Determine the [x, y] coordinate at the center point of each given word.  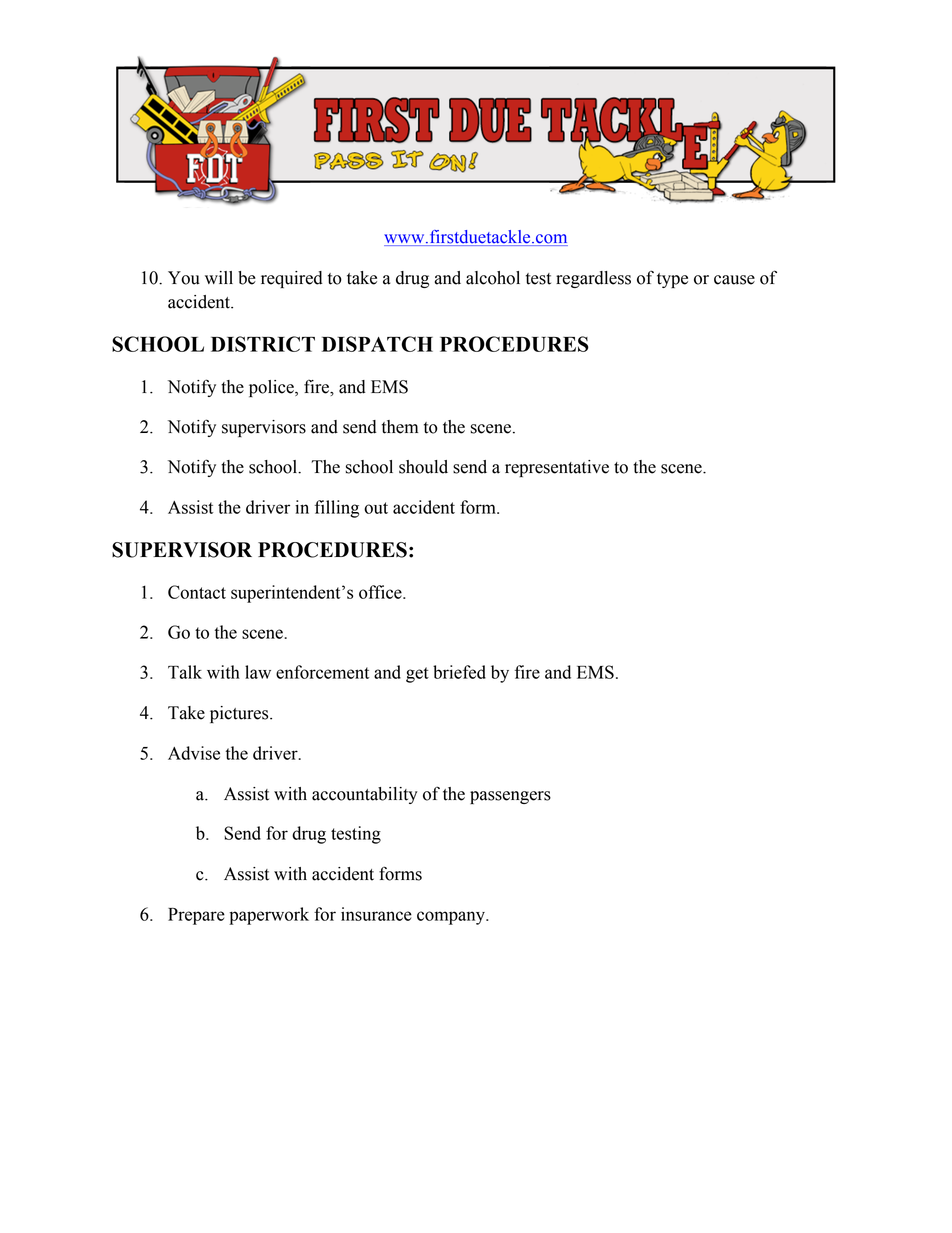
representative [557, 468]
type [672, 280]
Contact [197, 592]
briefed [459, 672]
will [219, 277]
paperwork [269, 916]
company [452, 918]
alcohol [493, 278]
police [272, 388]
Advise [194, 753]
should [423, 467]
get [417, 675]
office [381, 592]
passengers [510, 797]
